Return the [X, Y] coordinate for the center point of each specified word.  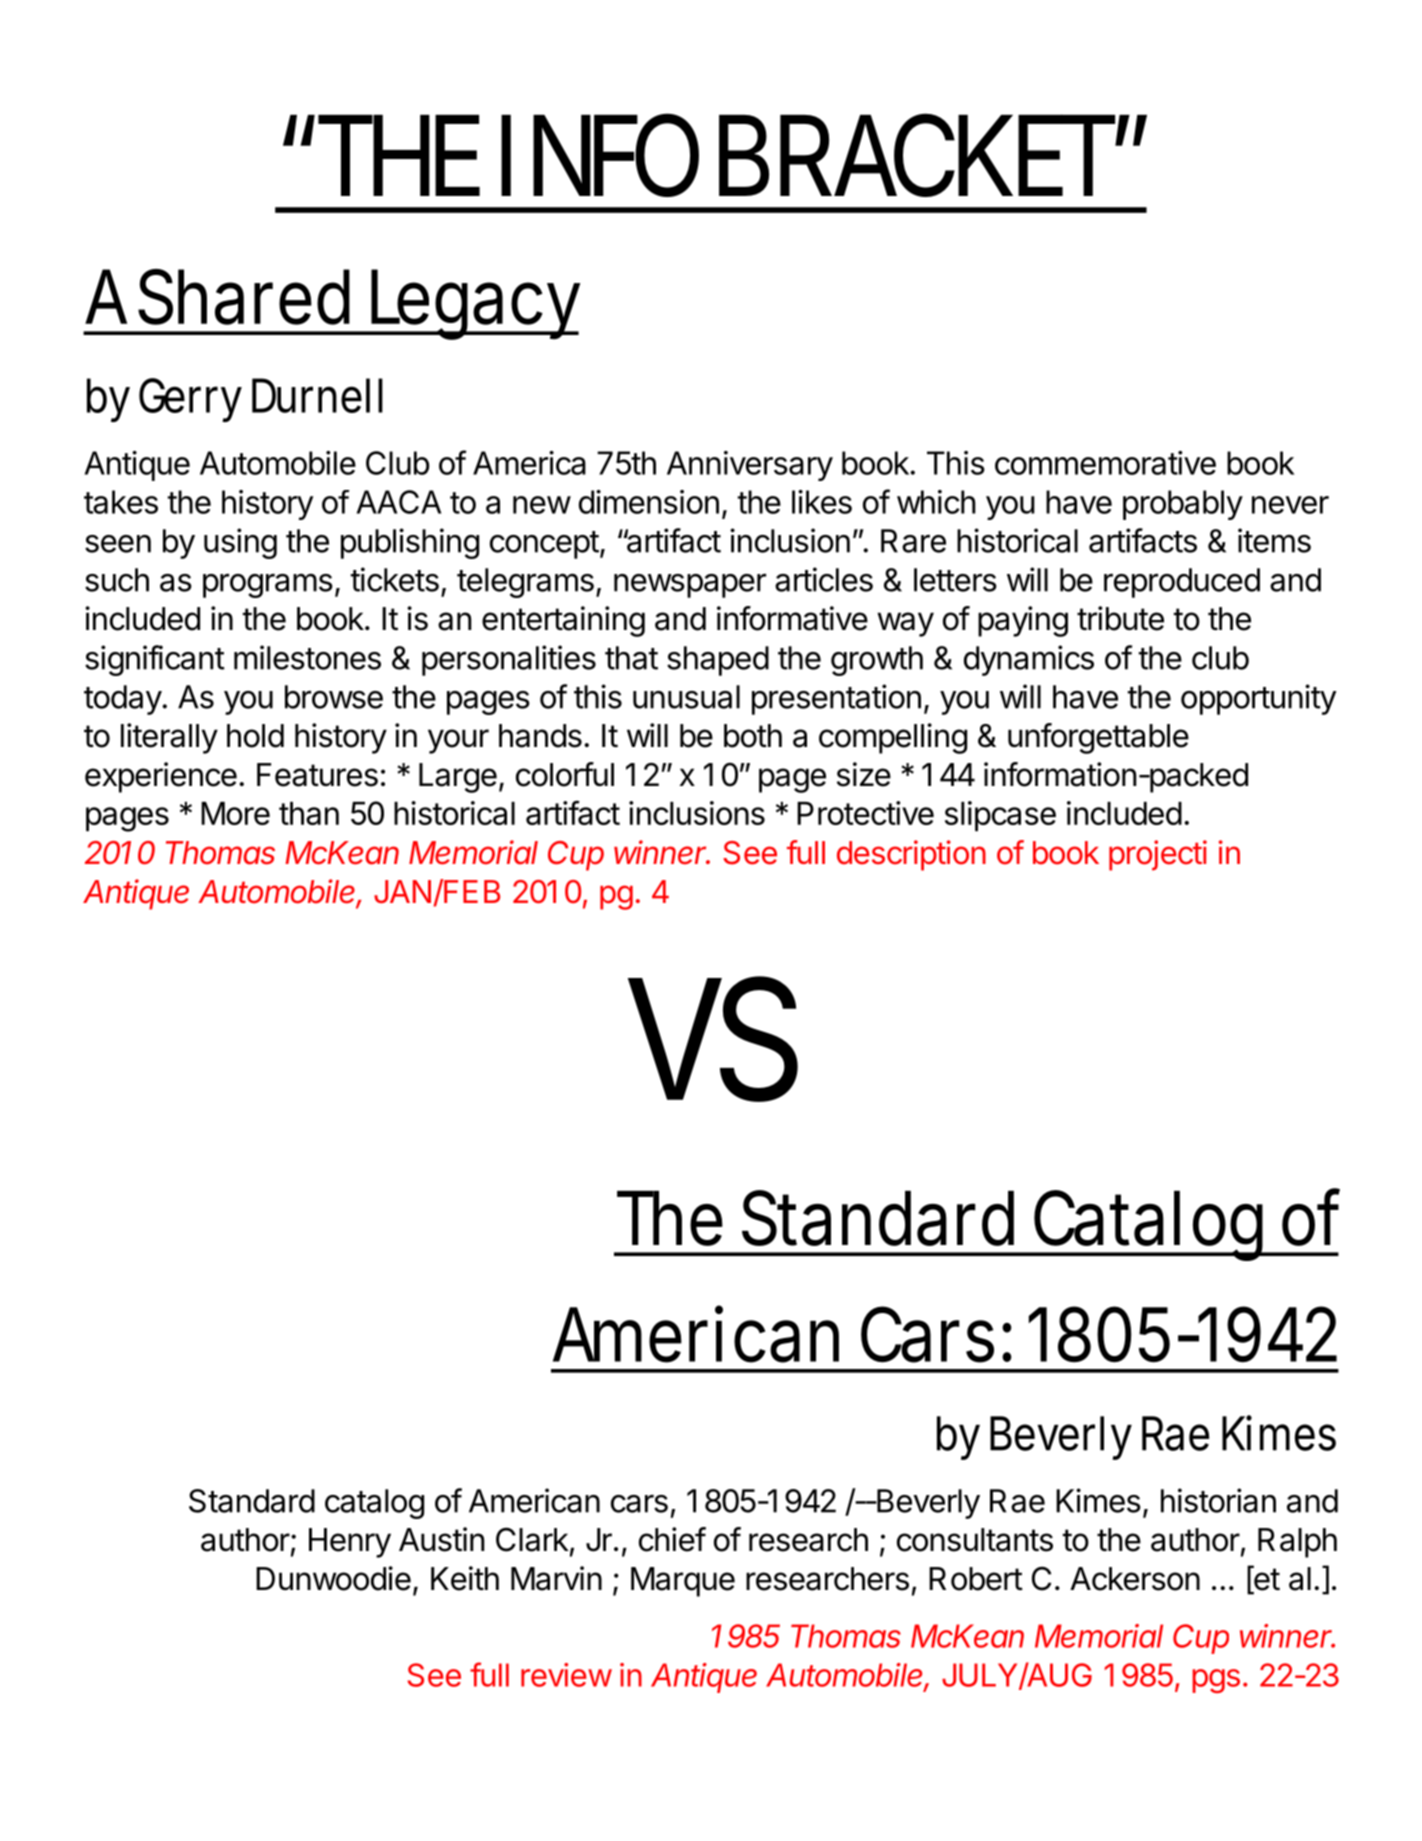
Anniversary [750, 466]
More [235, 813]
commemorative [1105, 463]
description [911, 855]
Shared [244, 297]
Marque [683, 1582]
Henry [350, 1543]
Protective [865, 813]
